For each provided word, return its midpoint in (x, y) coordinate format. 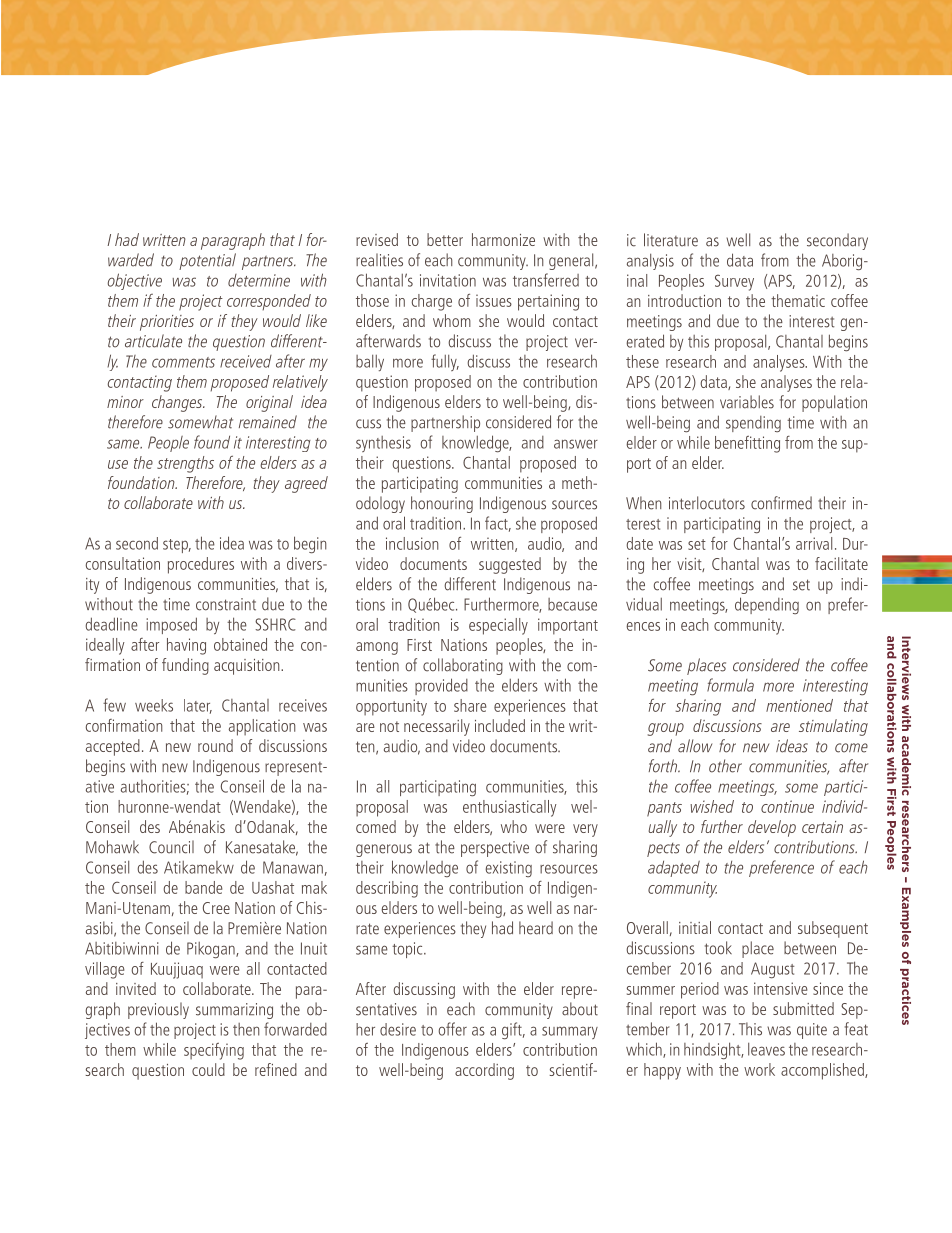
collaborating (463, 666)
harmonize (503, 239)
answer (576, 444)
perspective (495, 849)
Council (171, 847)
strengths (185, 464)
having (186, 646)
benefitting (747, 444)
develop (772, 828)
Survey (734, 282)
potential (207, 261)
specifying (214, 1051)
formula (730, 685)
